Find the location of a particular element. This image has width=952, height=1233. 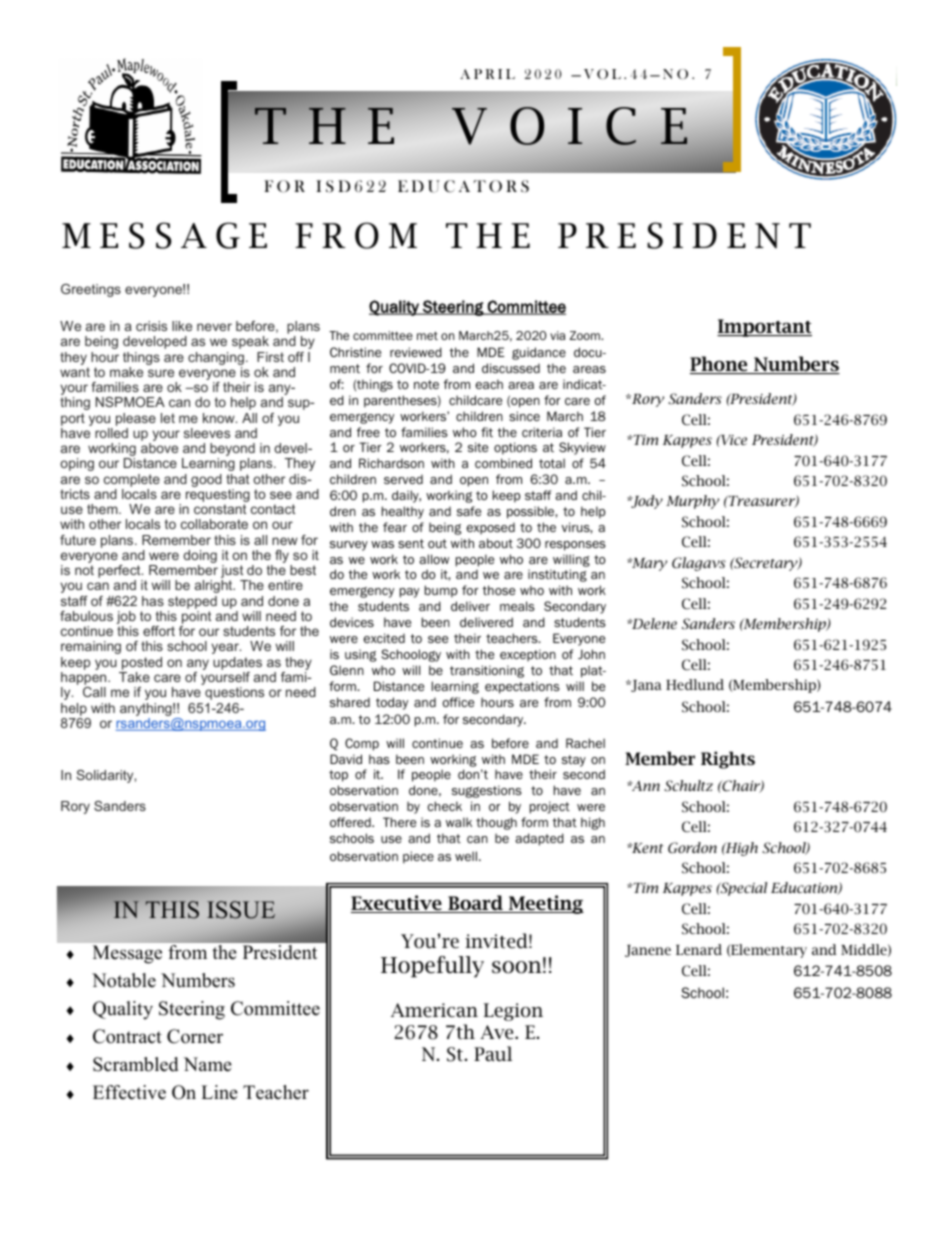

Take is located at coordinates (134, 677).
